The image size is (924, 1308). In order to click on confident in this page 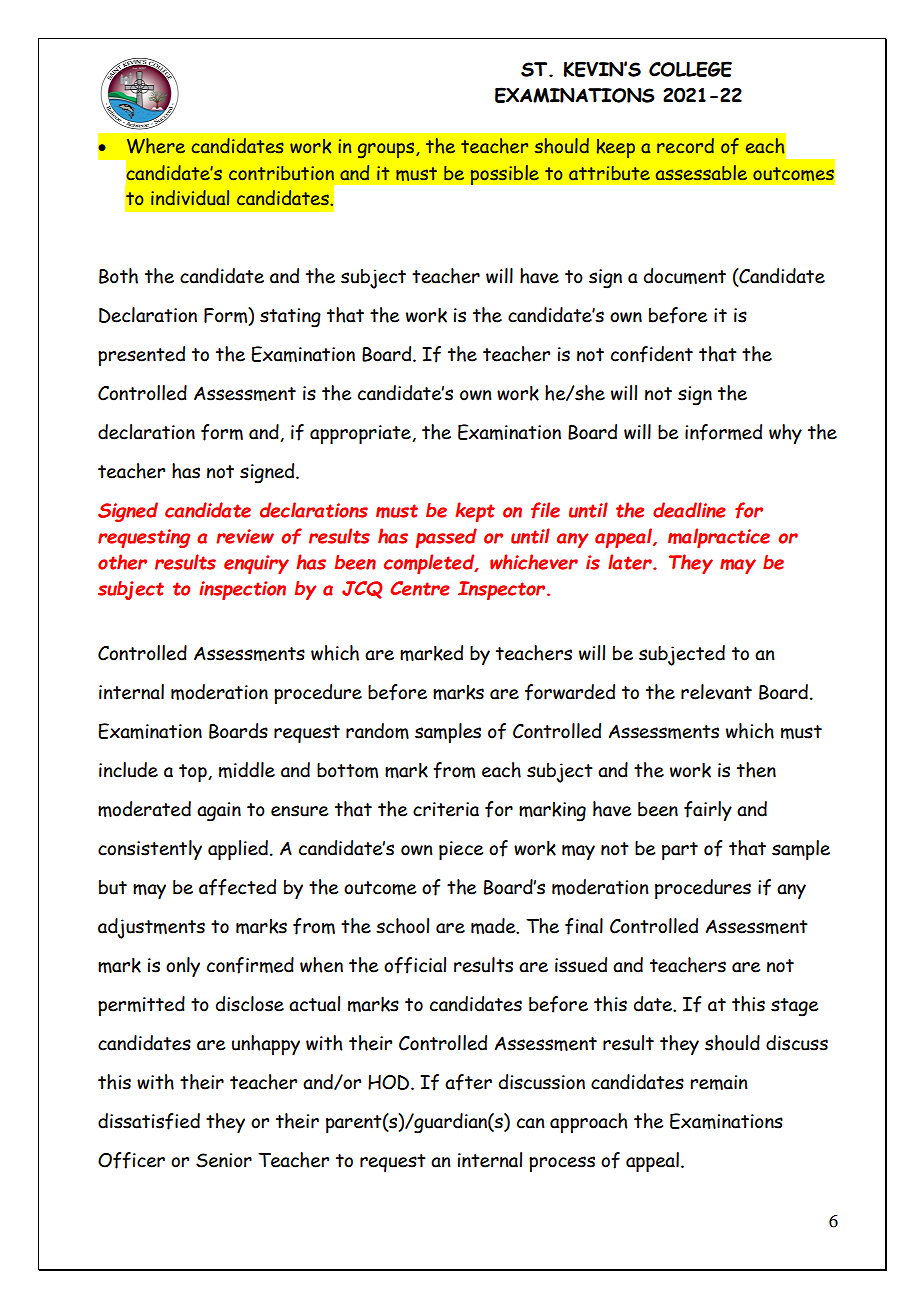, I will do `click(652, 354)`.
